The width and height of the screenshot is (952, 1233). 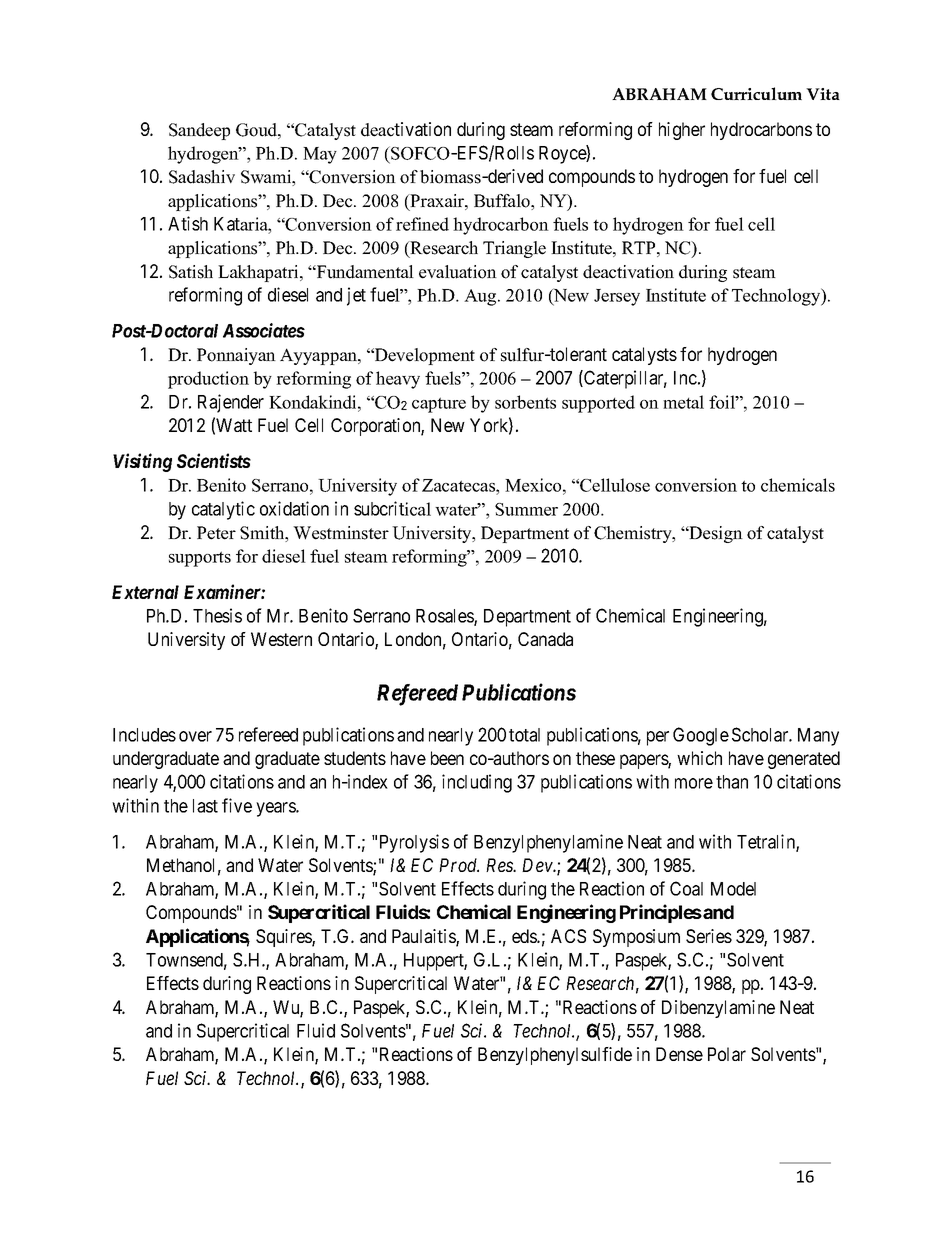 I want to click on Scientists, so click(x=214, y=460).
